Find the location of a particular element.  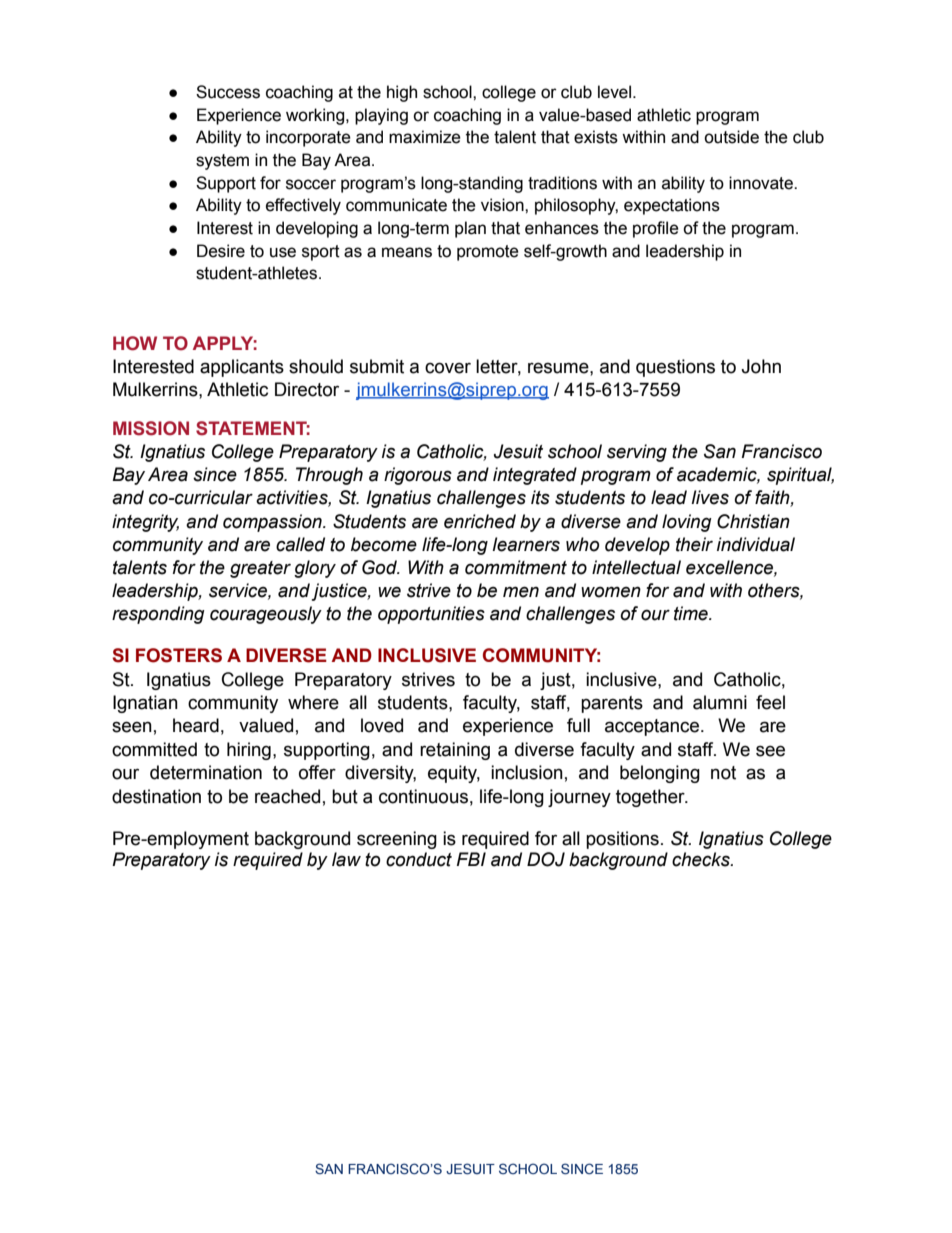

MISSION is located at coordinates (151, 428).
